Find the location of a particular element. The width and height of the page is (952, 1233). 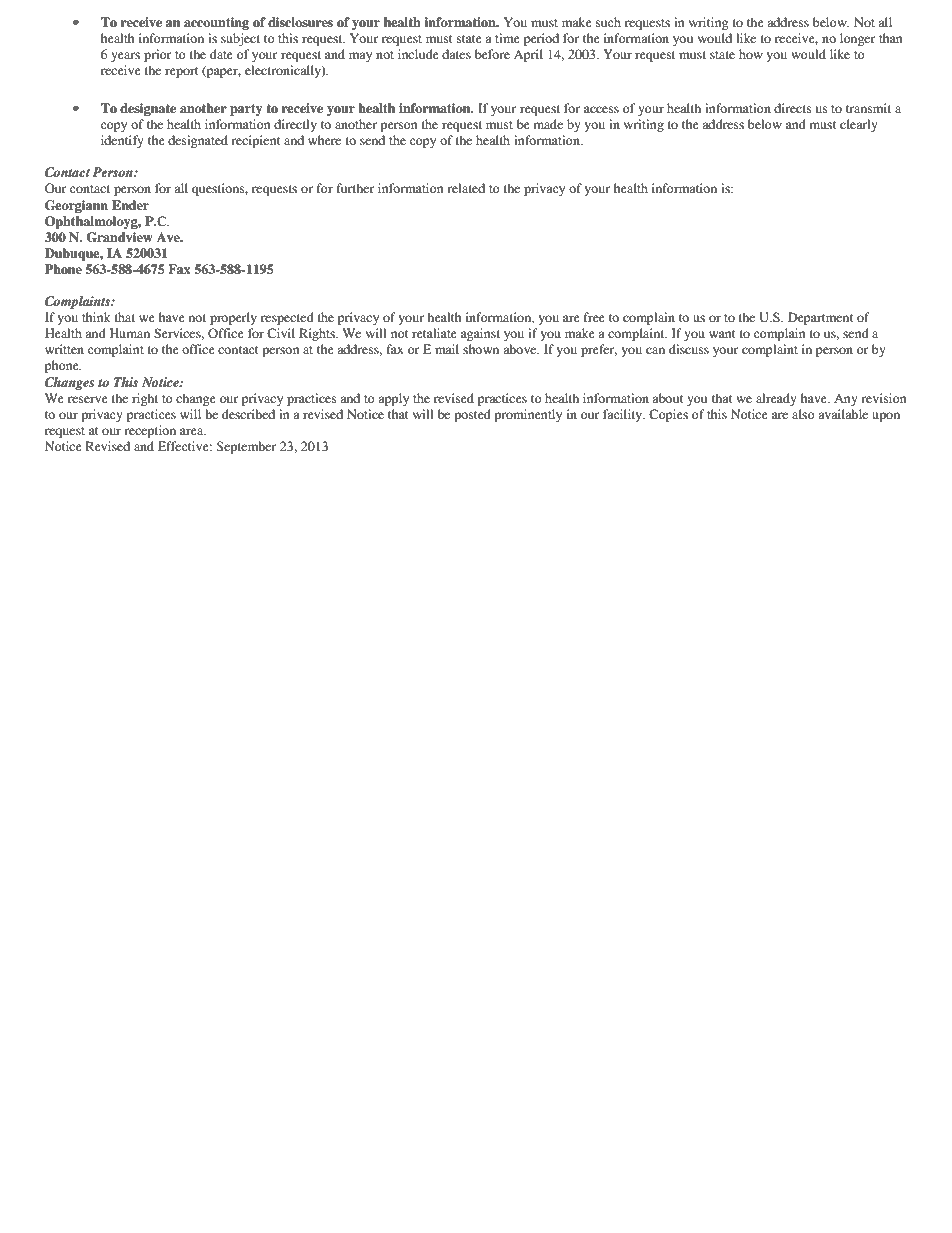

posted is located at coordinates (472, 415).
